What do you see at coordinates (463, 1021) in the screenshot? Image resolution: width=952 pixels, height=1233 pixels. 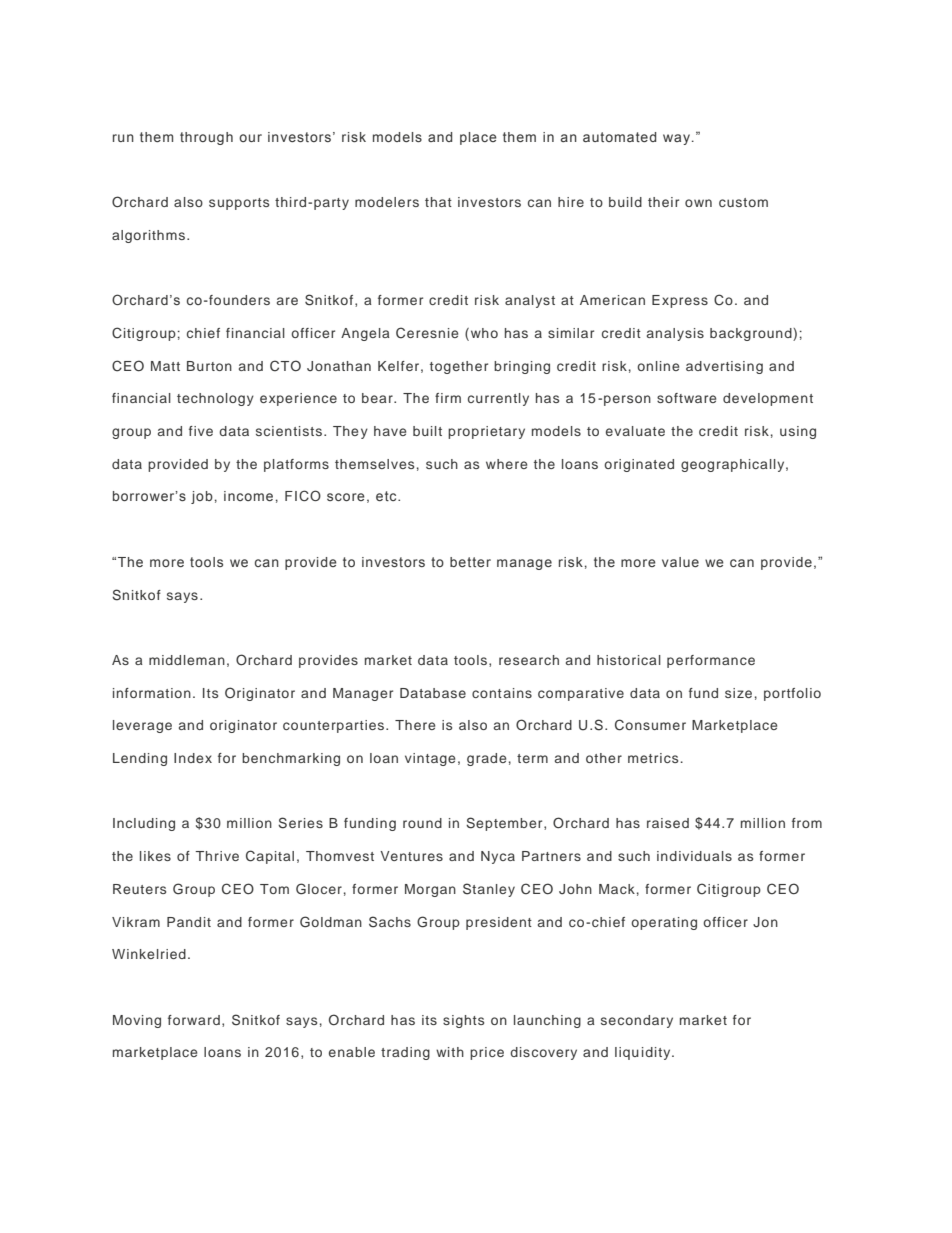 I see `sights` at bounding box center [463, 1021].
